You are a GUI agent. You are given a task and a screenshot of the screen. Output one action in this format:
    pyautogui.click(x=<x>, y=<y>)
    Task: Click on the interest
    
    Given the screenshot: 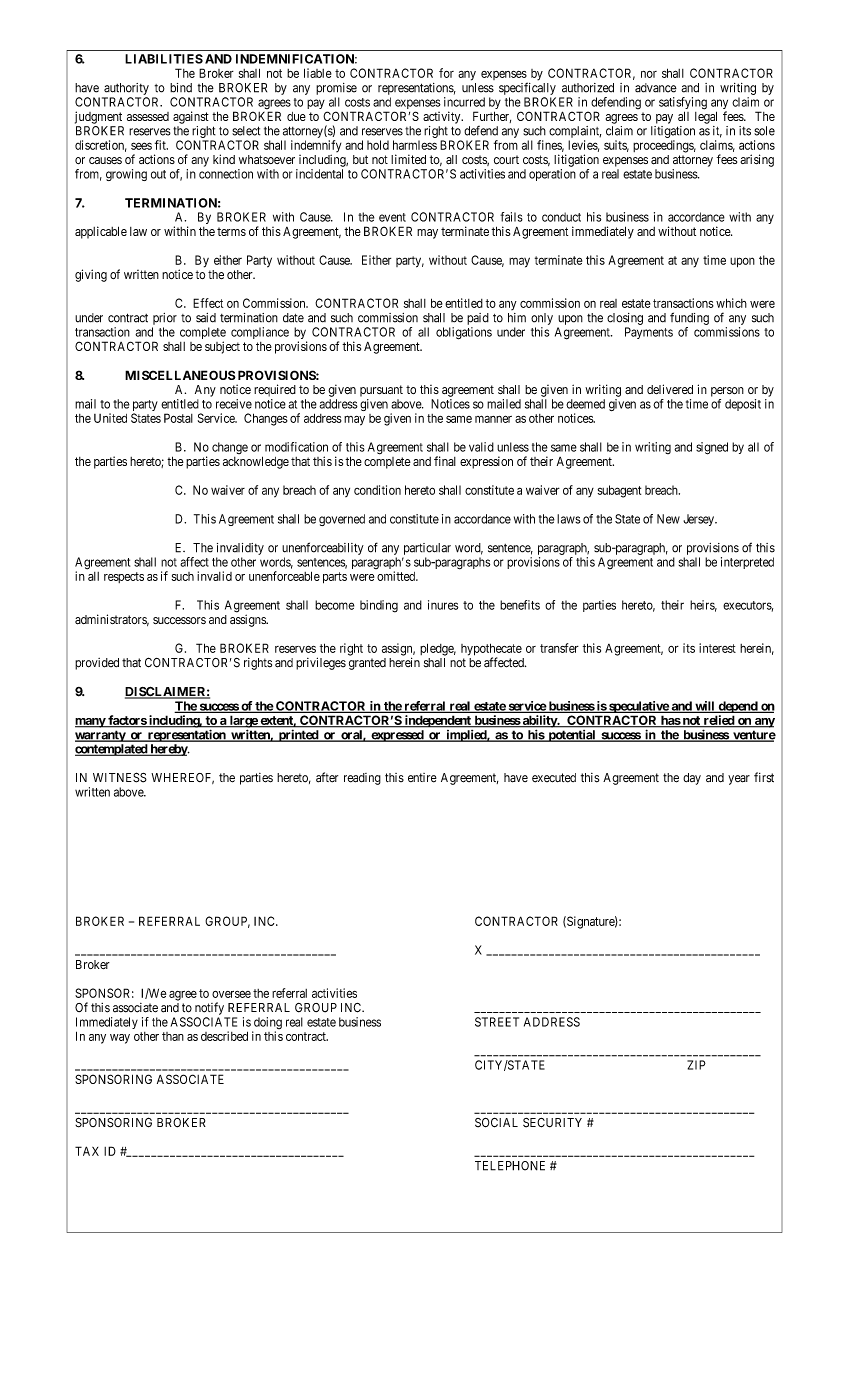 What is the action you would take?
    pyautogui.click(x=717, y=648)
